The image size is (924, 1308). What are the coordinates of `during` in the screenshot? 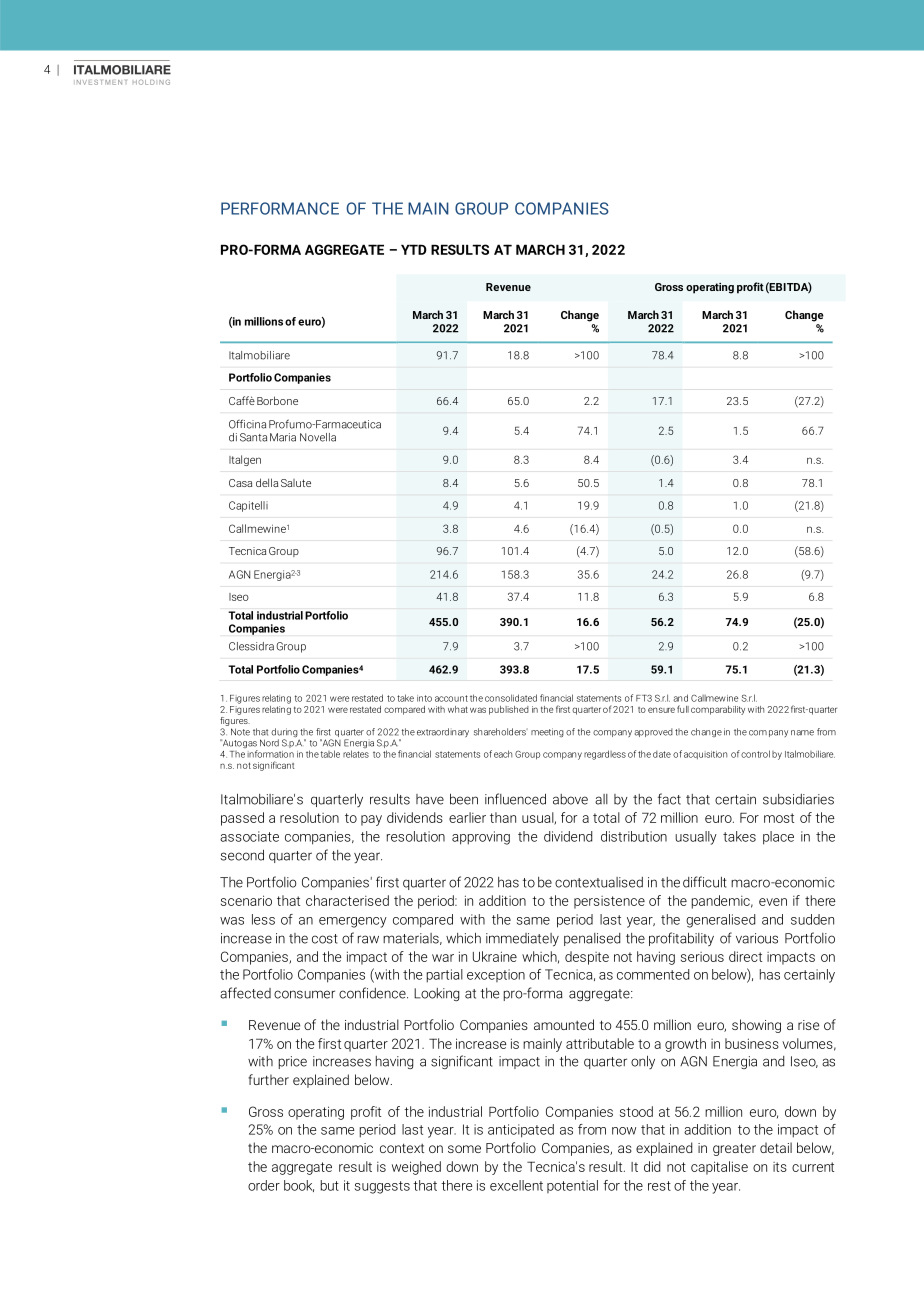 It's located at (284, 734).
